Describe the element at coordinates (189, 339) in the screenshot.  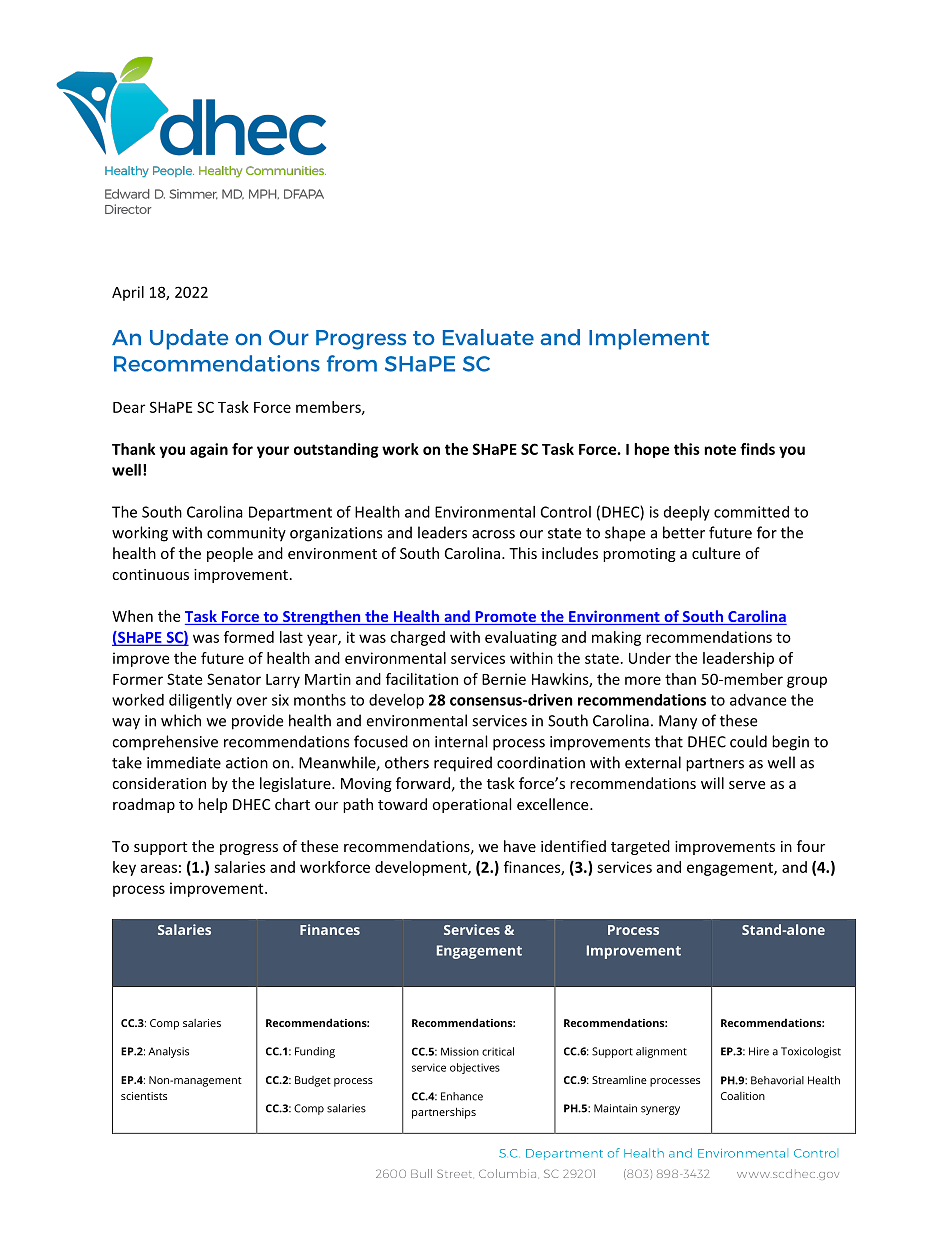
I see `Update` at that location.
